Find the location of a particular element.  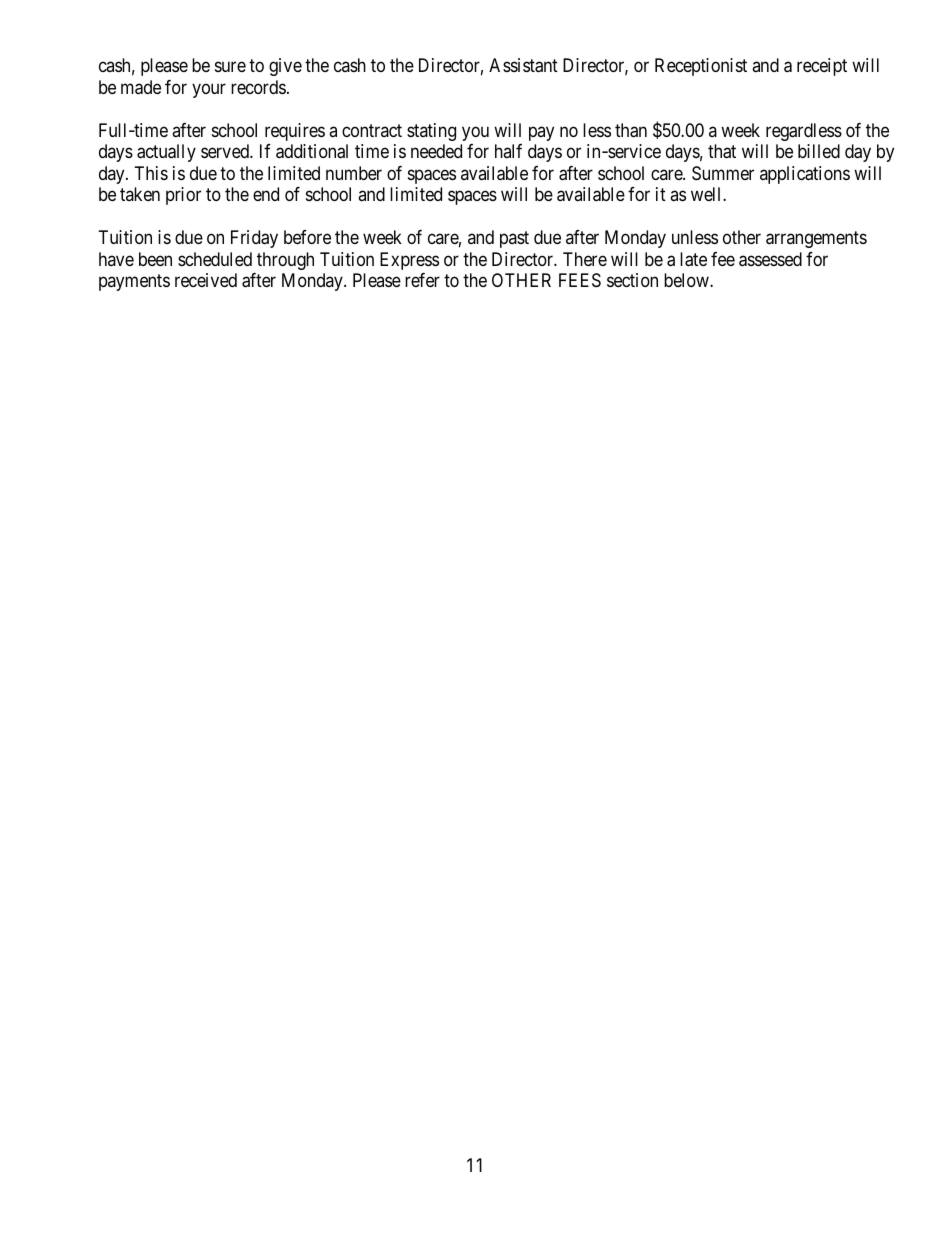

requires is located at coordinates (295, 132).
